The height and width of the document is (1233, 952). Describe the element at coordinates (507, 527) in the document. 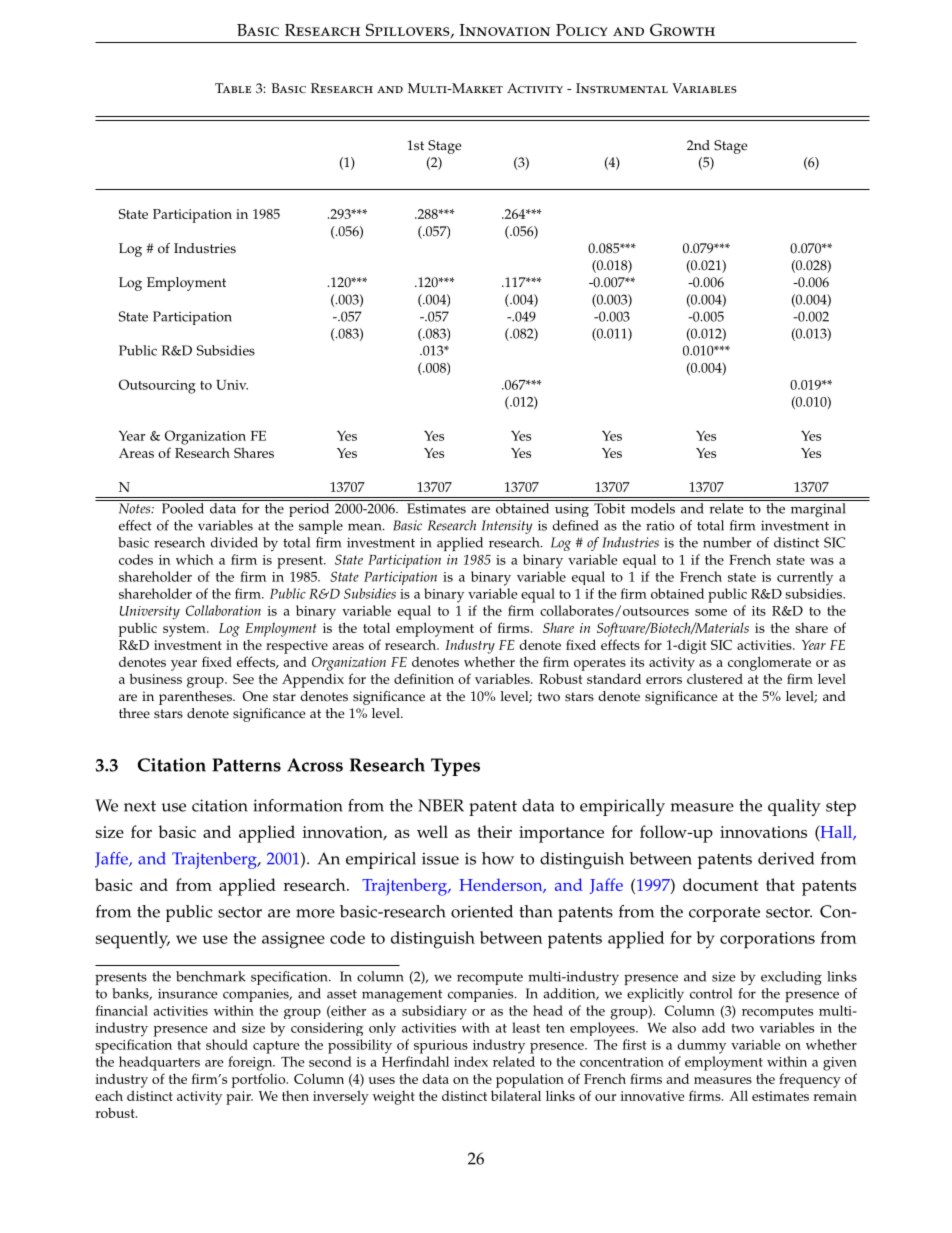

I see `Intensity` at that location.
